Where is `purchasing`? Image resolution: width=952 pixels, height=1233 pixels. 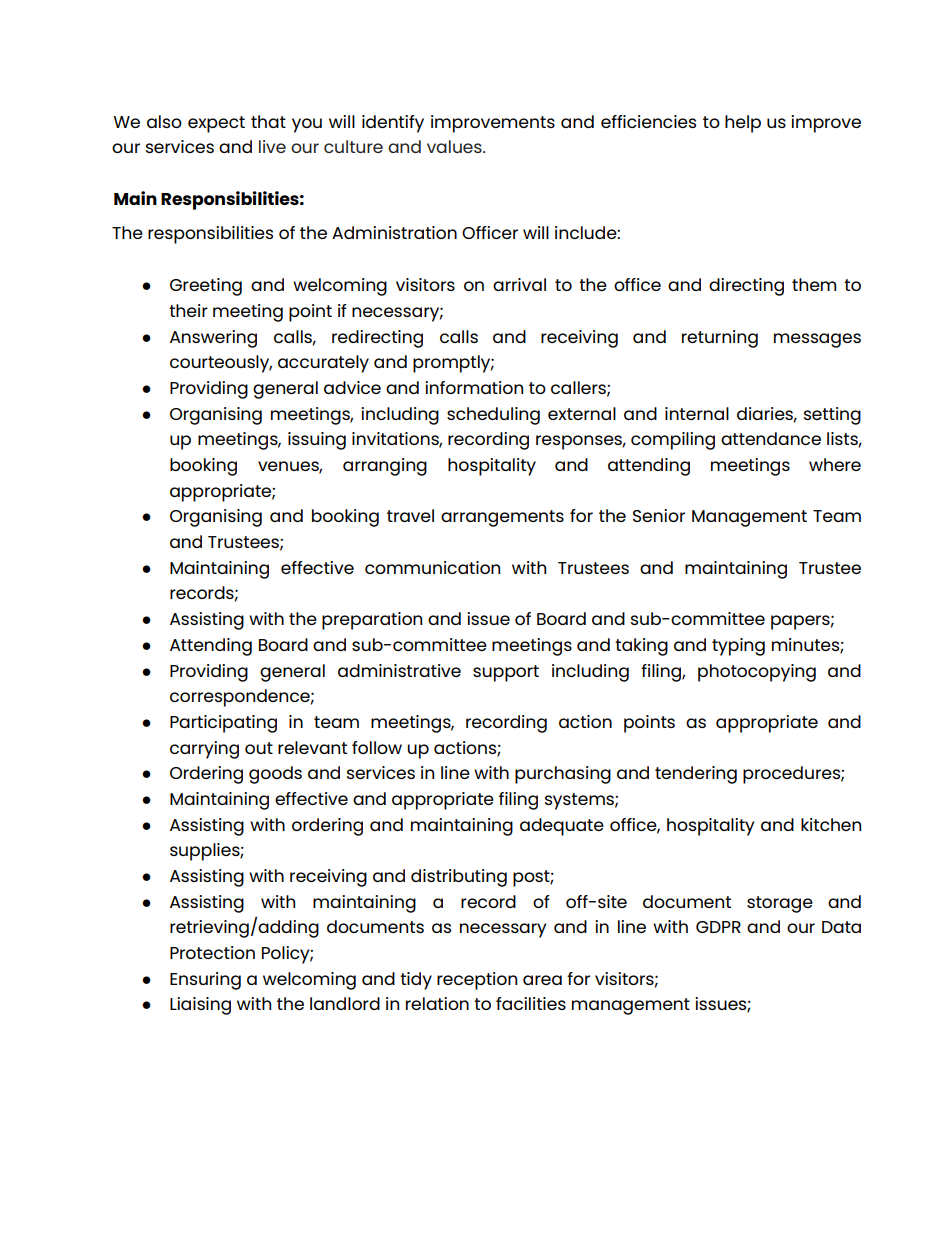 purchasing is located at coordinates (563, 775).
